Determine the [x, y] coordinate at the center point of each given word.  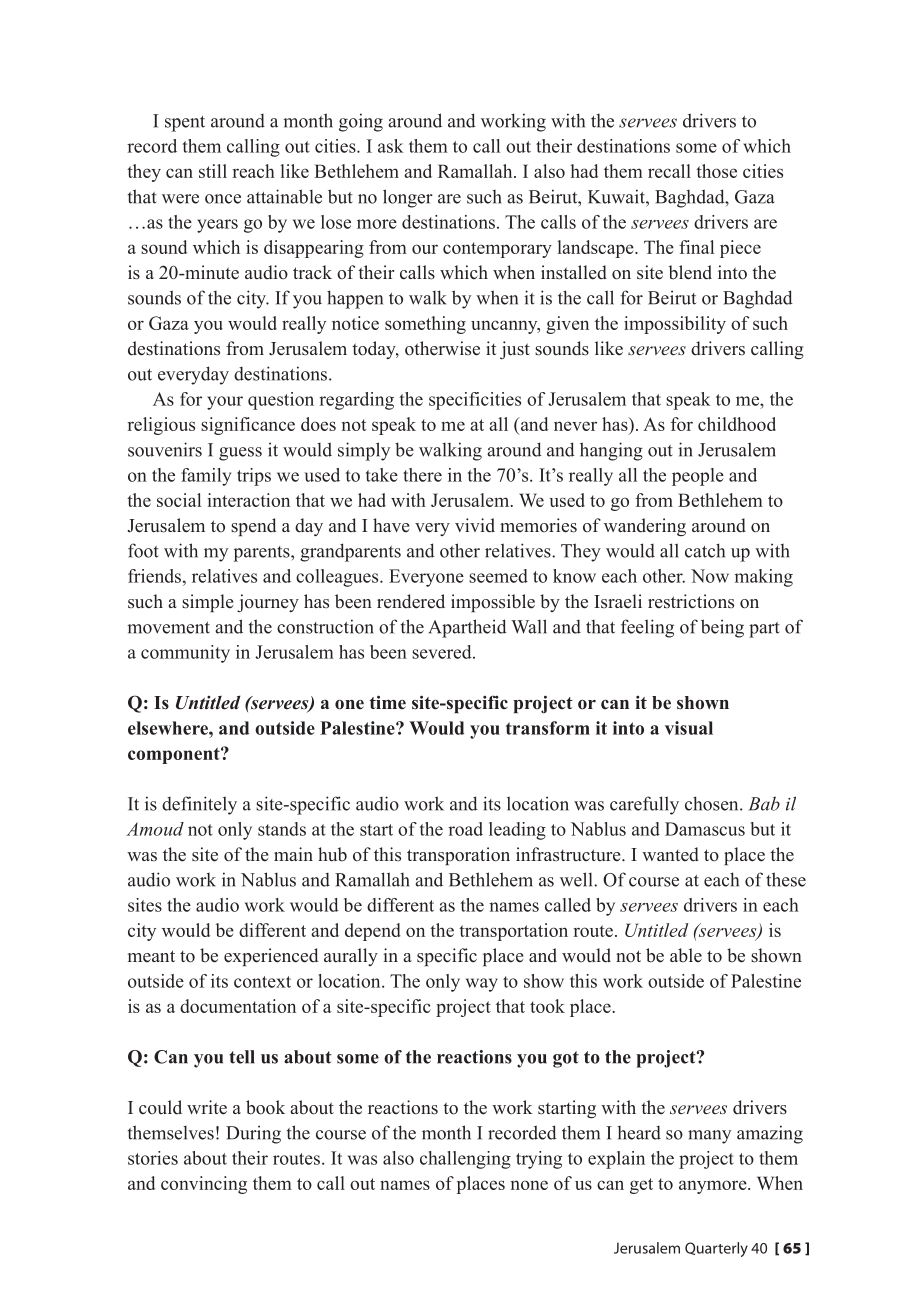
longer [408, 198]
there [422, 475]
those [716, 171]
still [213, 171]
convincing [204, 1185]
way [482, 985]
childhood [737, 424]
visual [689, 728]
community [185, 654]
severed [443, 652]
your [225, 403]
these [786, 879]
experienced [271, 957]
